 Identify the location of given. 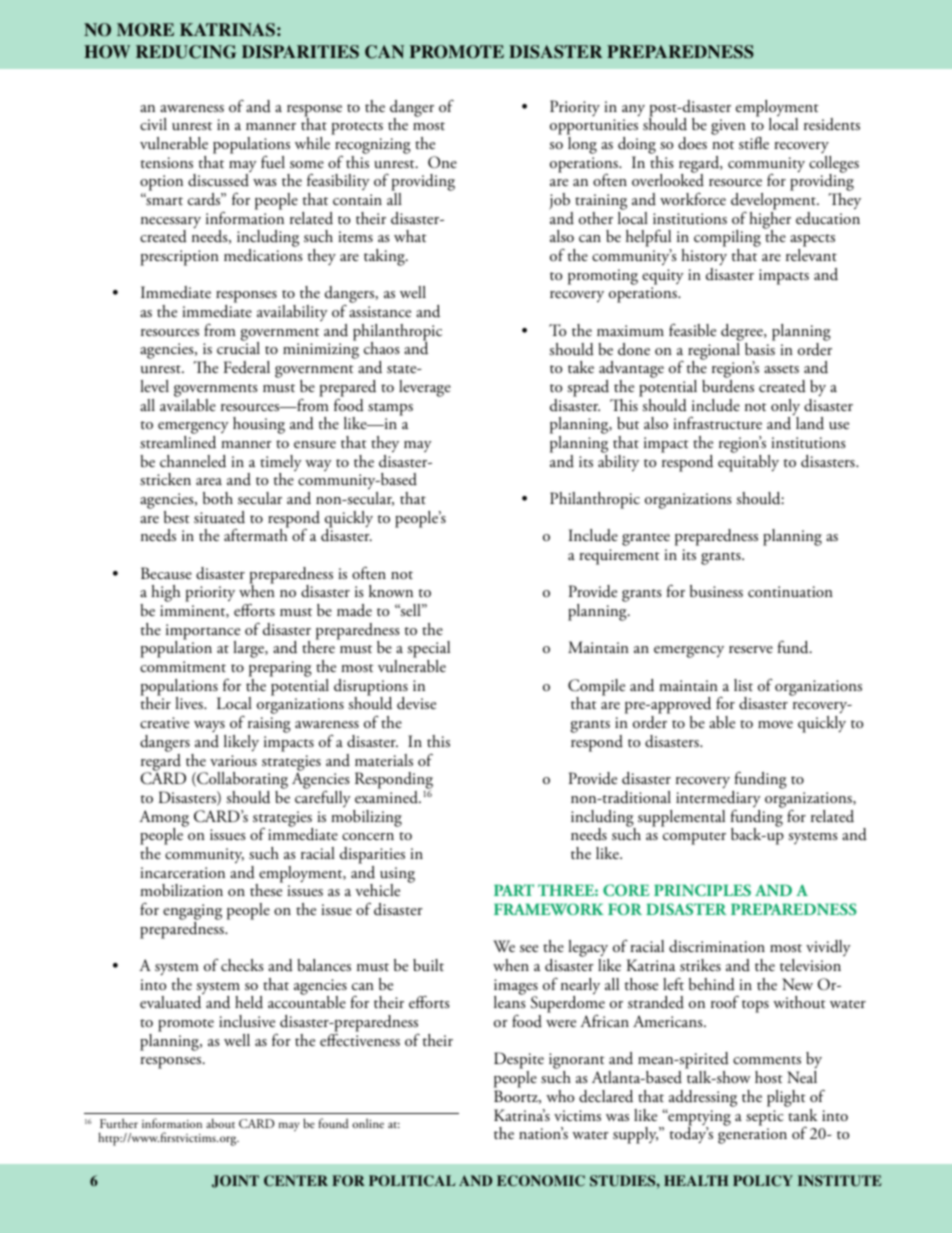
(728, 127).
